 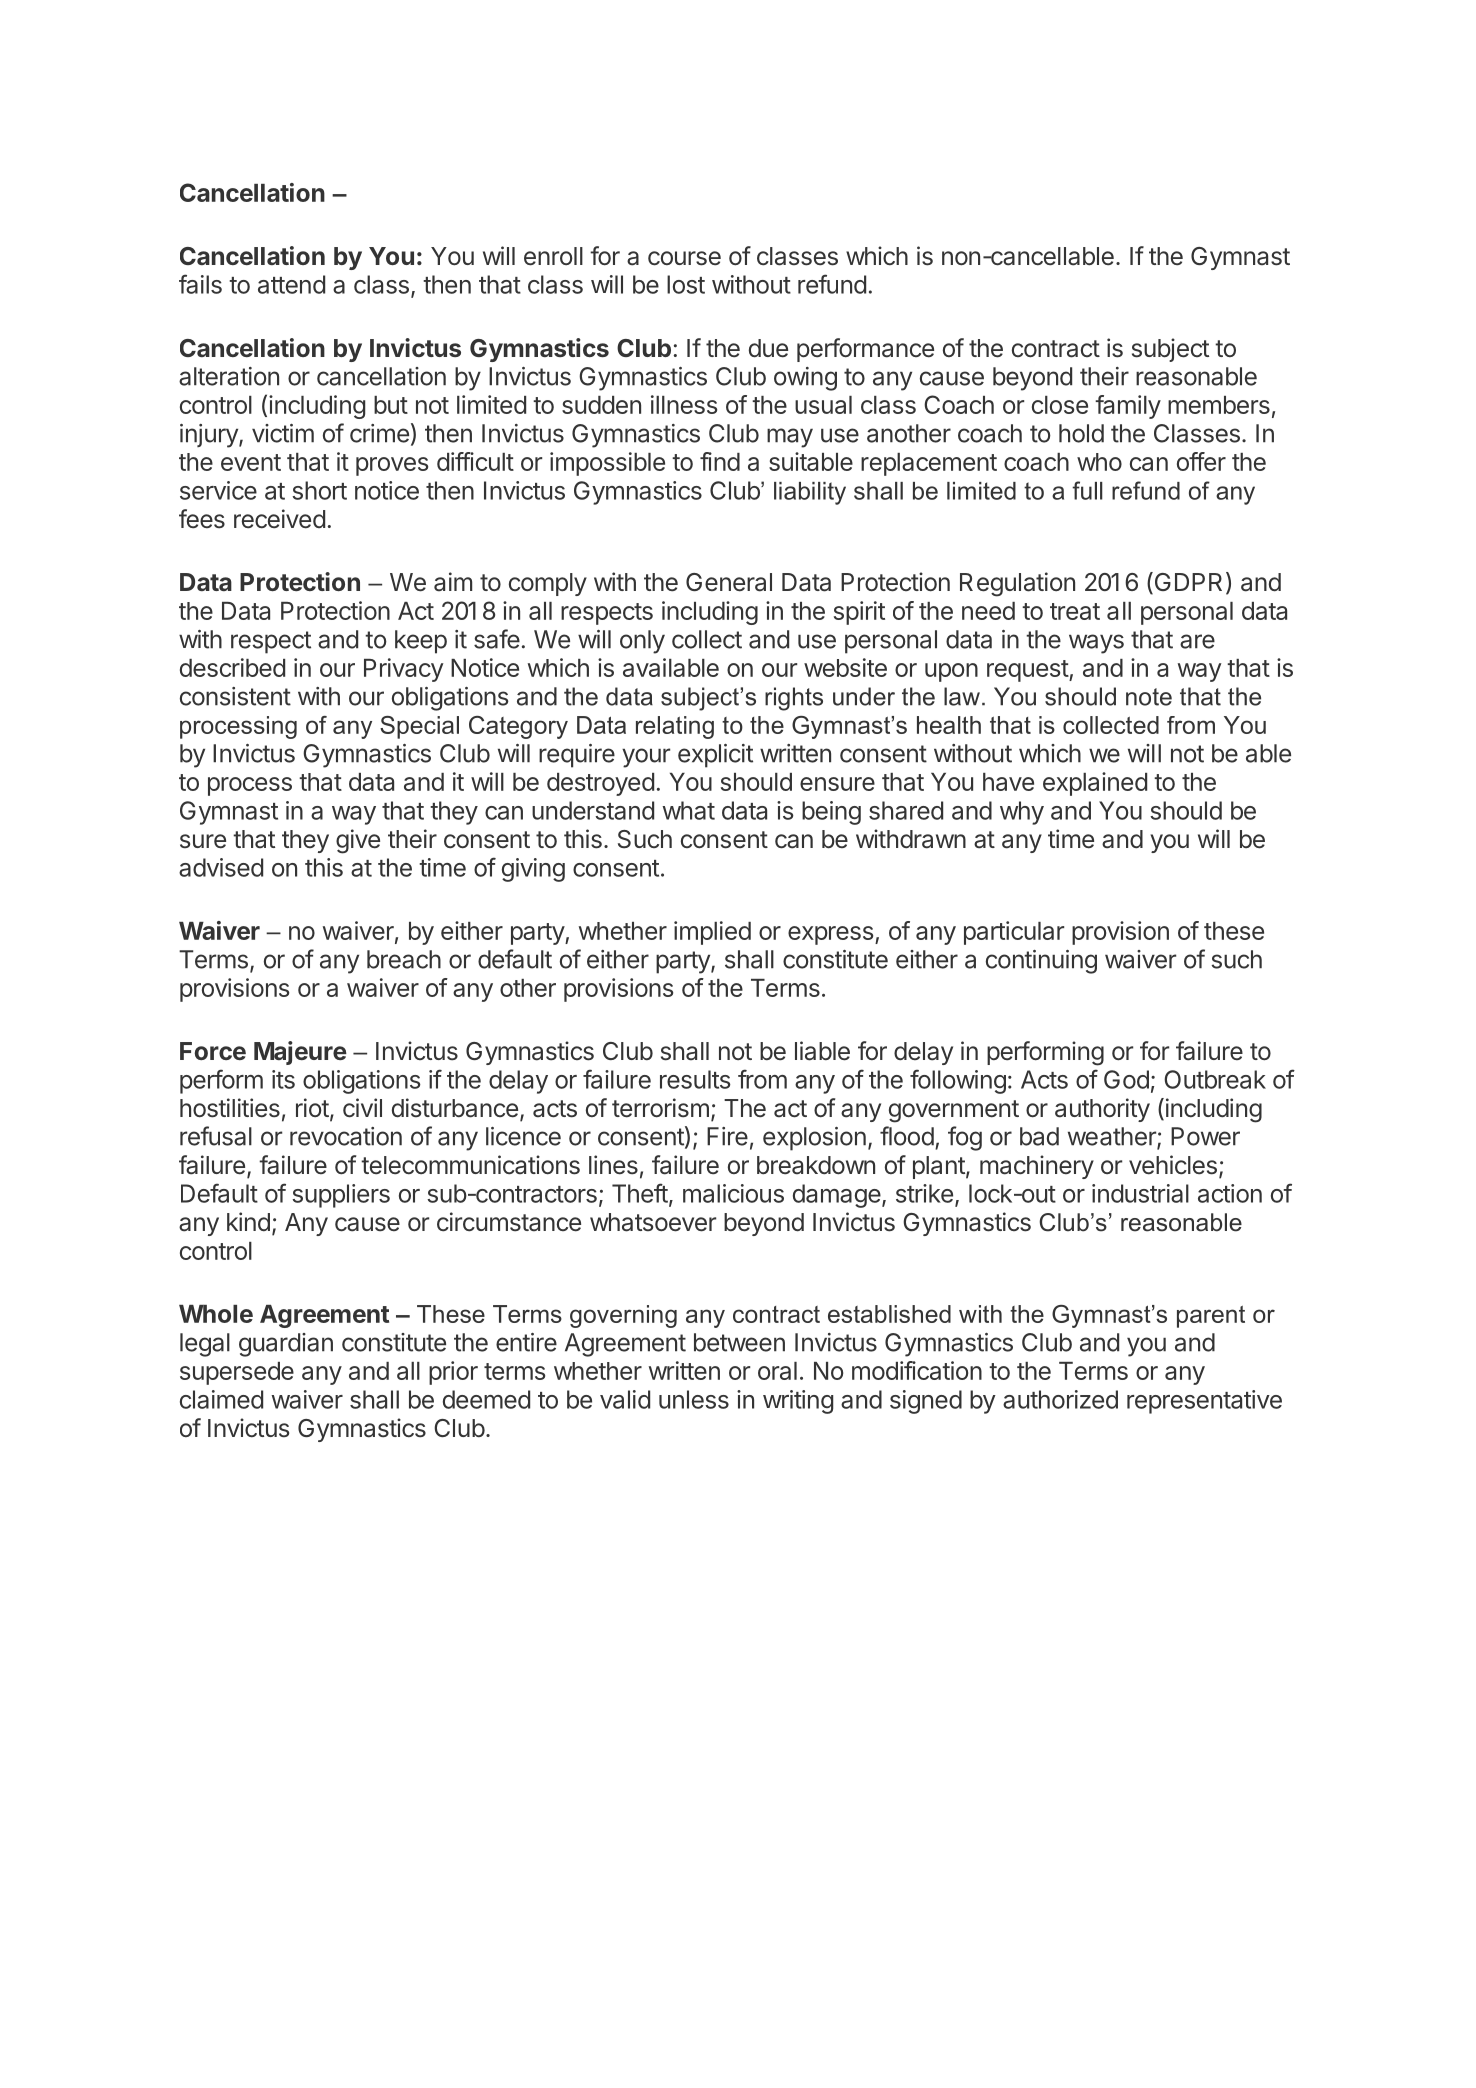 I want to click on authorized, so click(x=1060, y=1399).
